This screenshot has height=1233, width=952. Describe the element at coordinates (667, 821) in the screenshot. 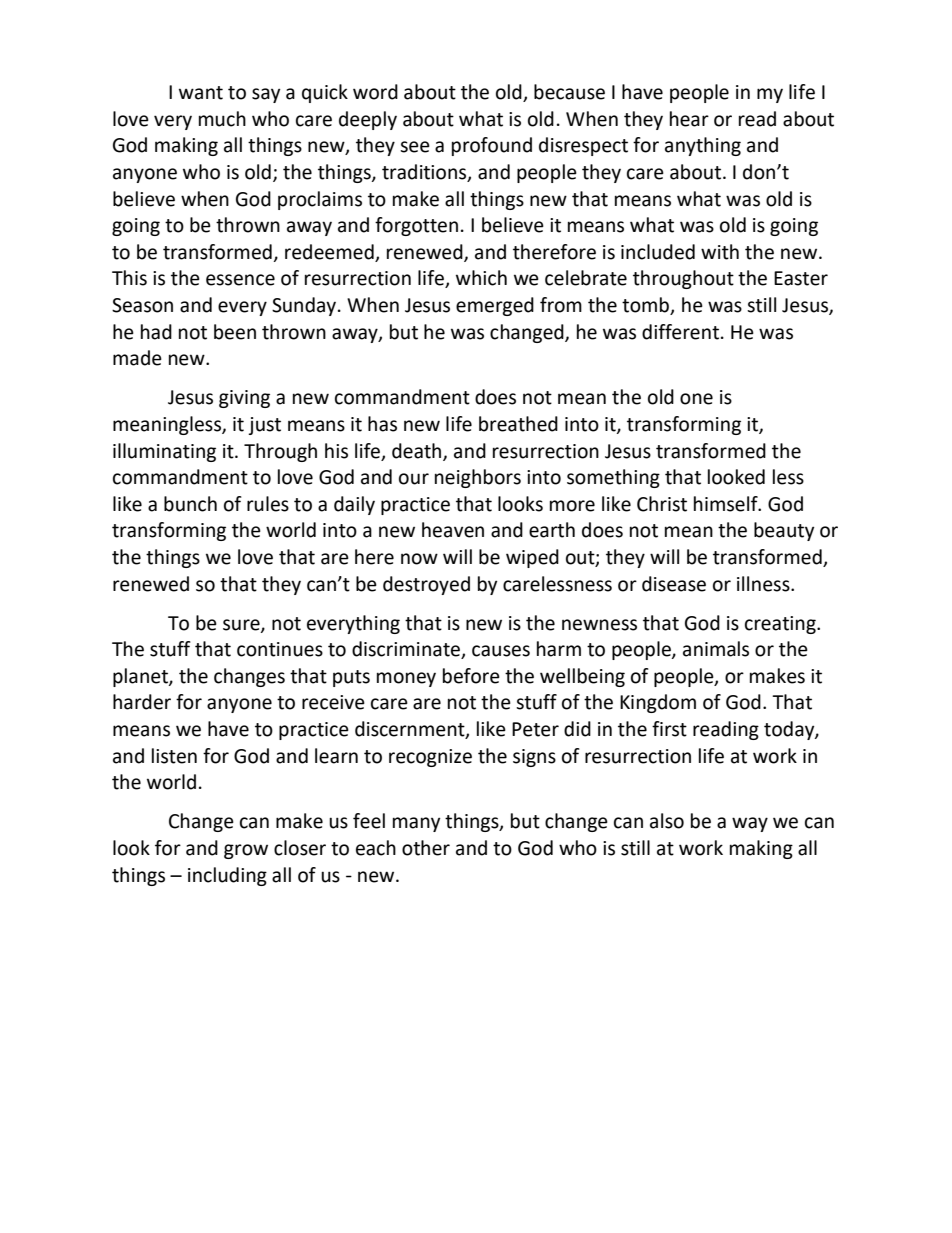

I see `also` at that location.
